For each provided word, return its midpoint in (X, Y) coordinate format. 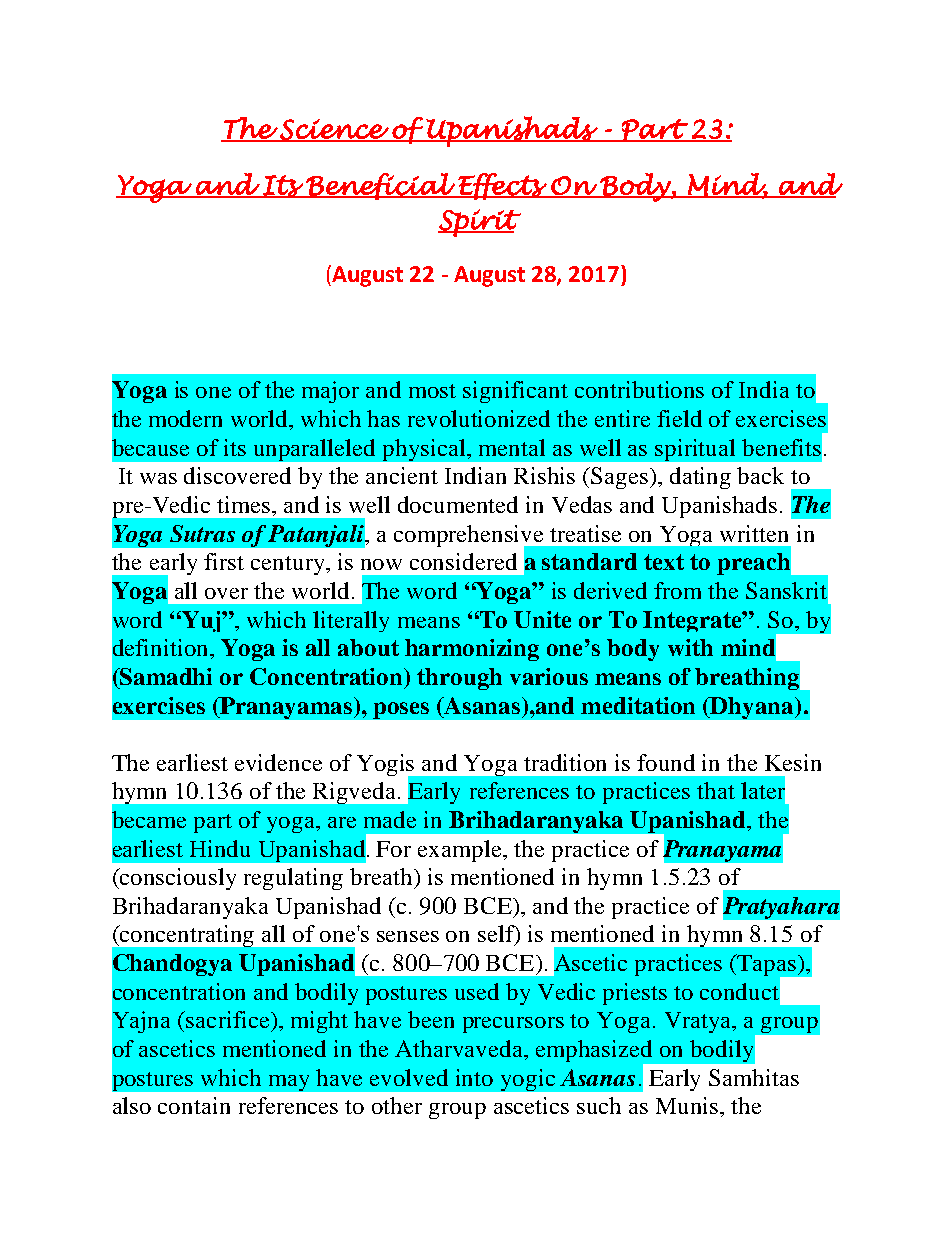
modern (185, 418)
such (599, 1105)
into (474, 1077)
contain (194, 1105)
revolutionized (479, 418)
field (679, 418)
